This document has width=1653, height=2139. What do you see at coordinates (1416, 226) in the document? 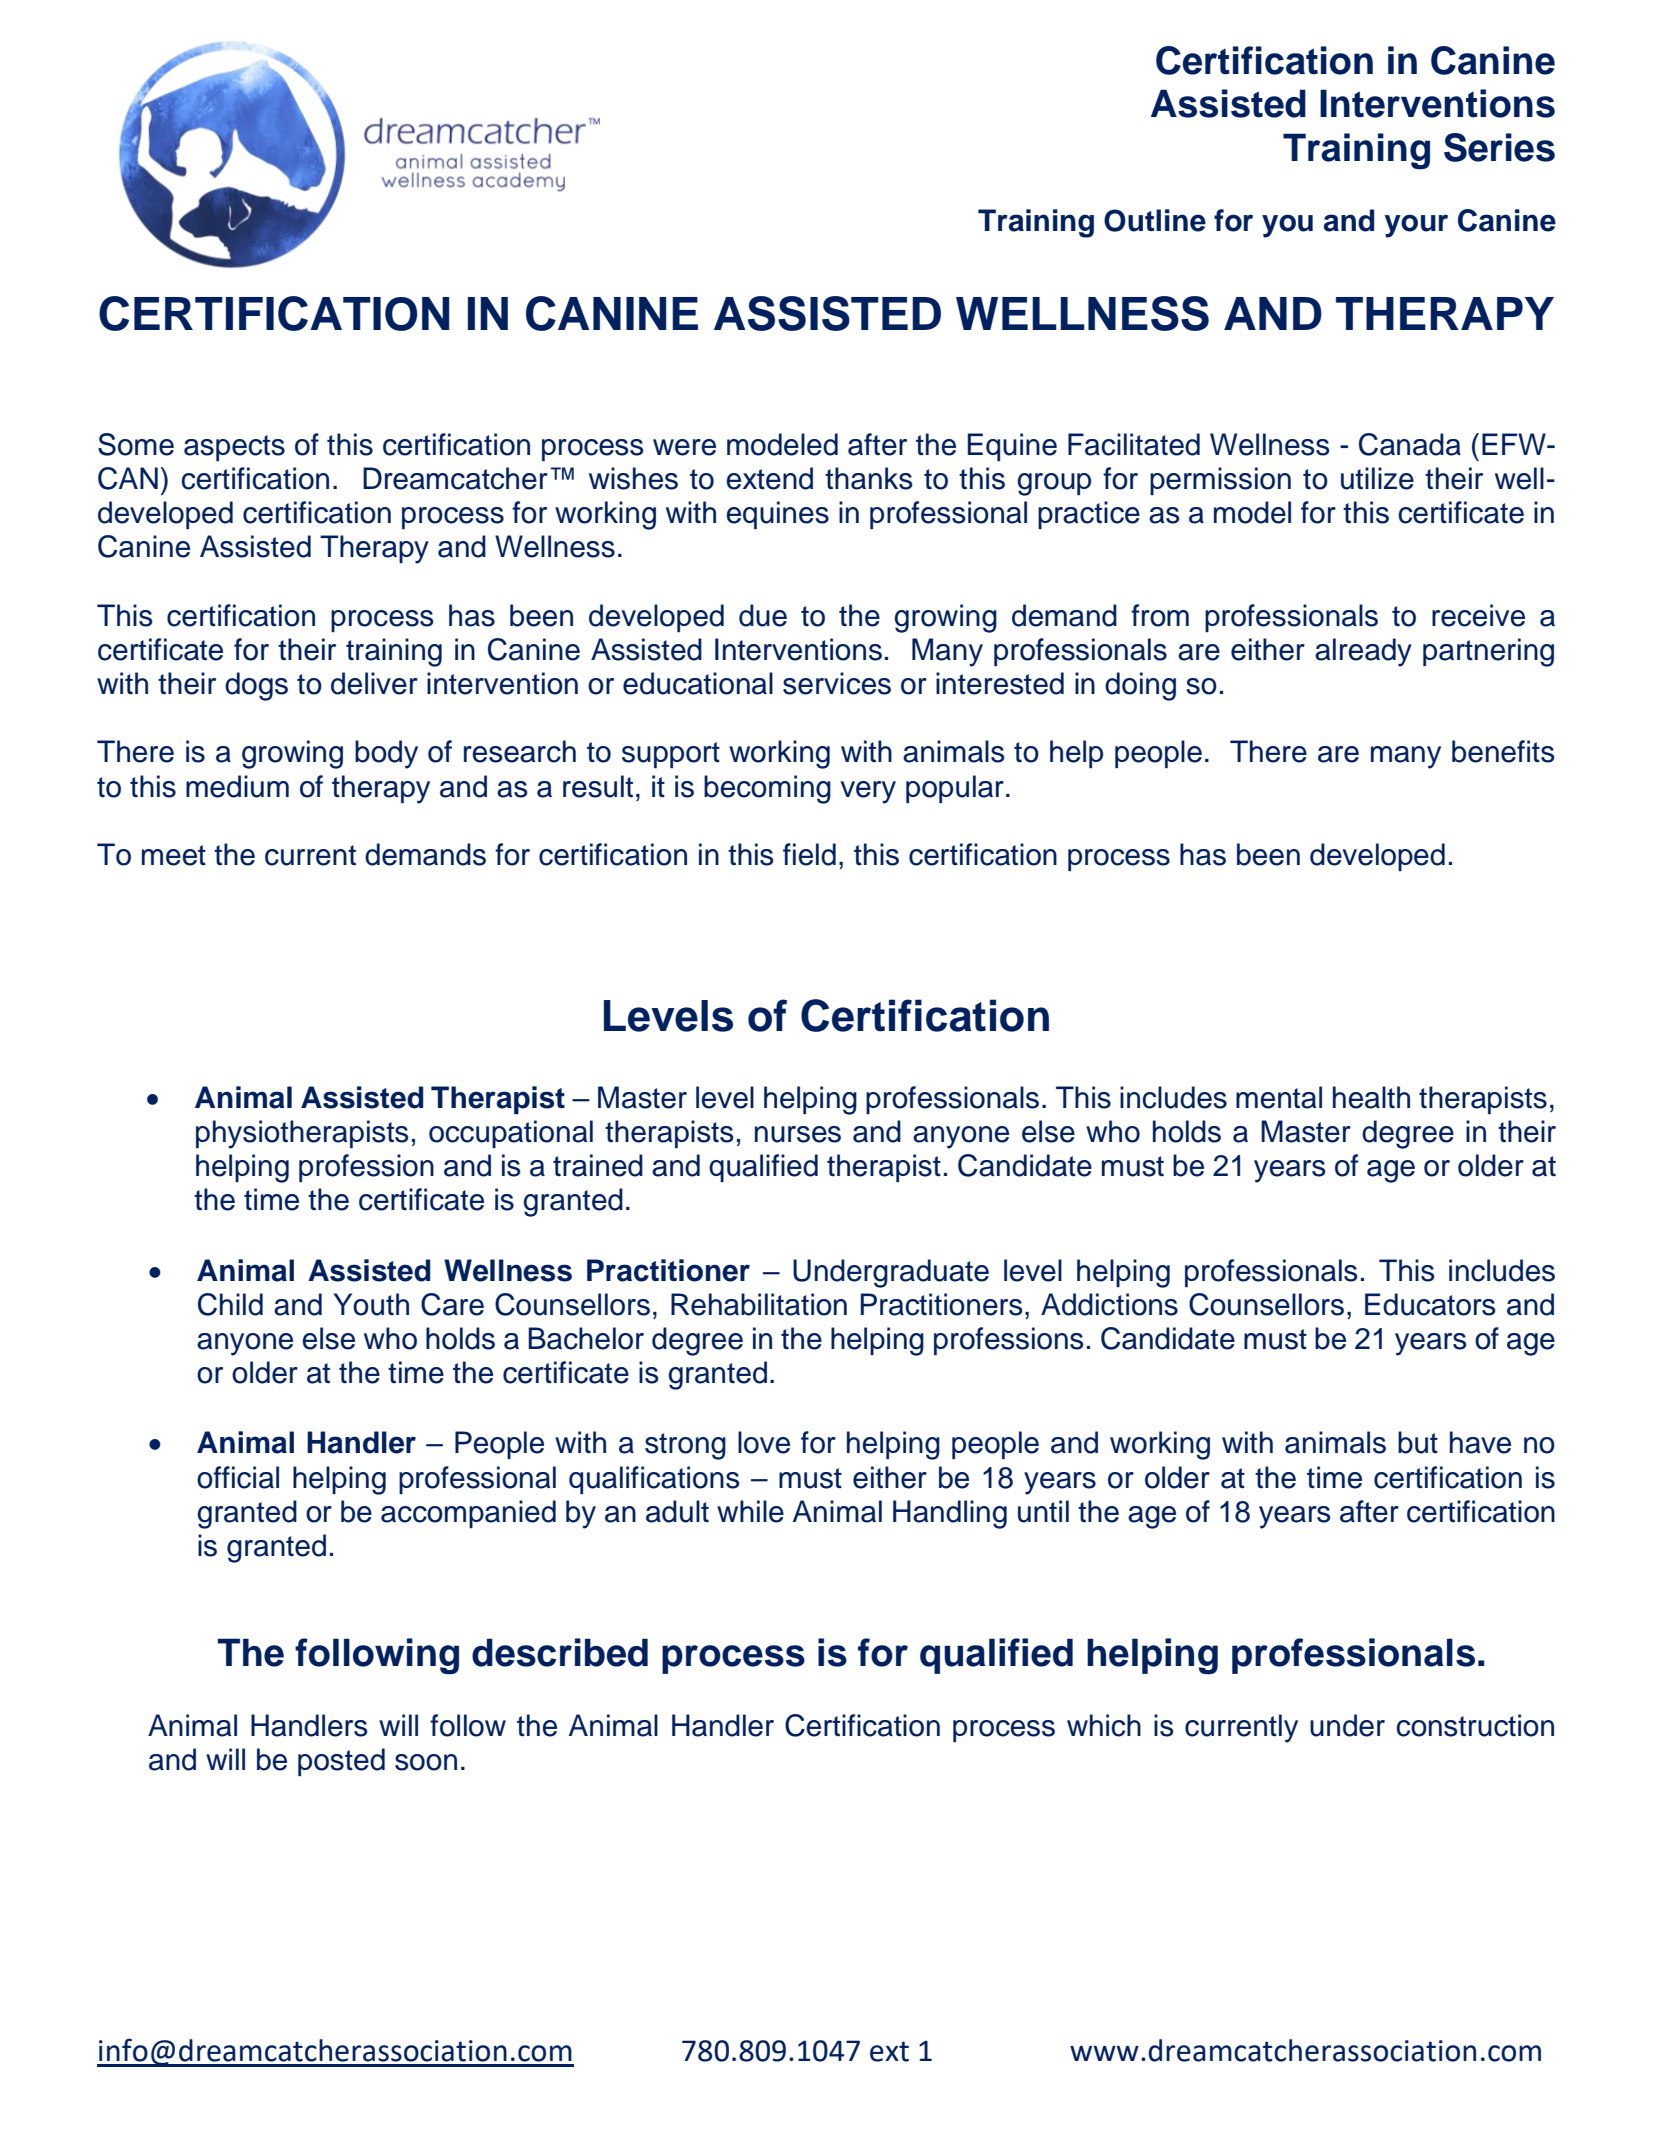
I see `your` at bounding box center [1416, 226].
